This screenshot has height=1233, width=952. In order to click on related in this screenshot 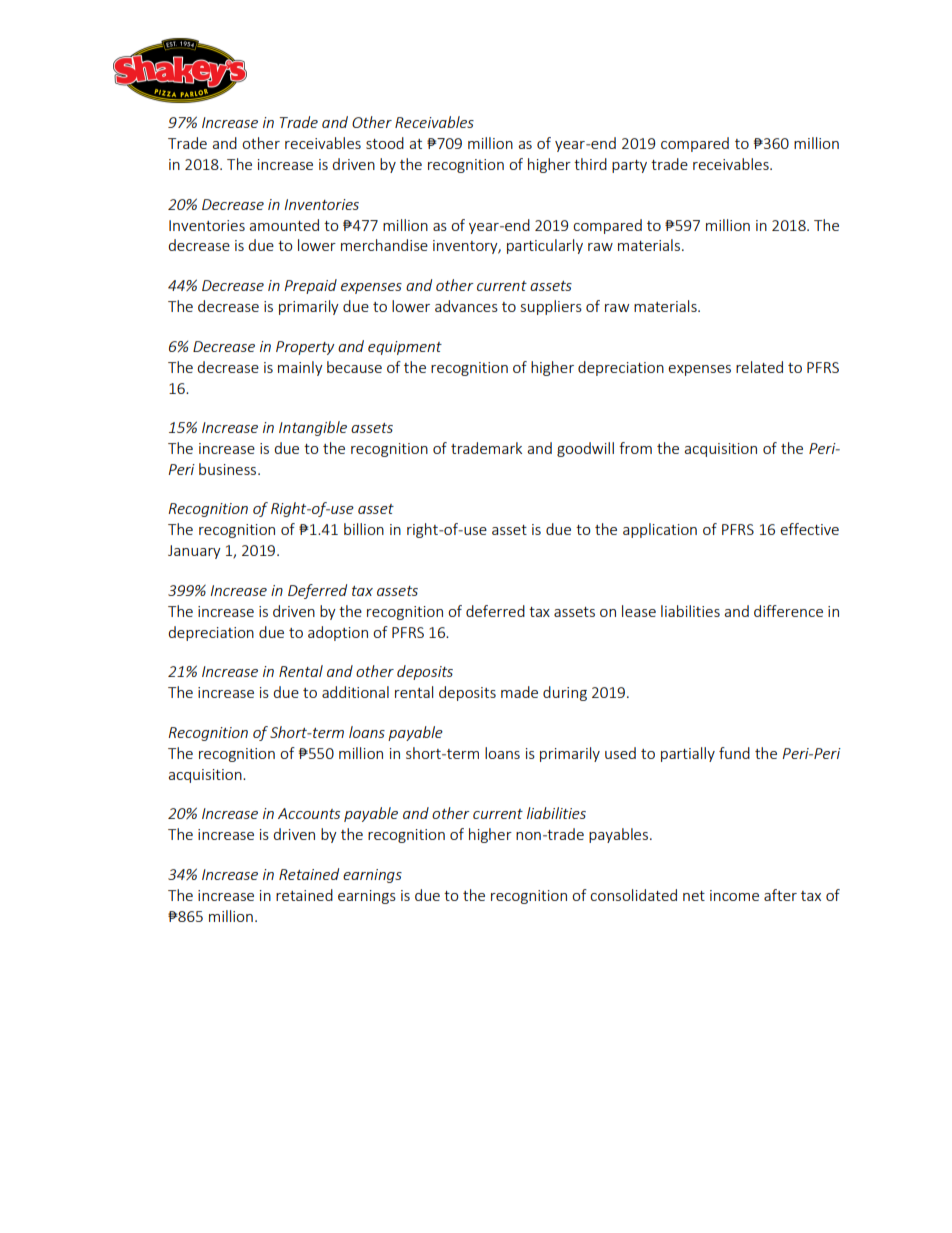, I will do `click(759, 367)`.
